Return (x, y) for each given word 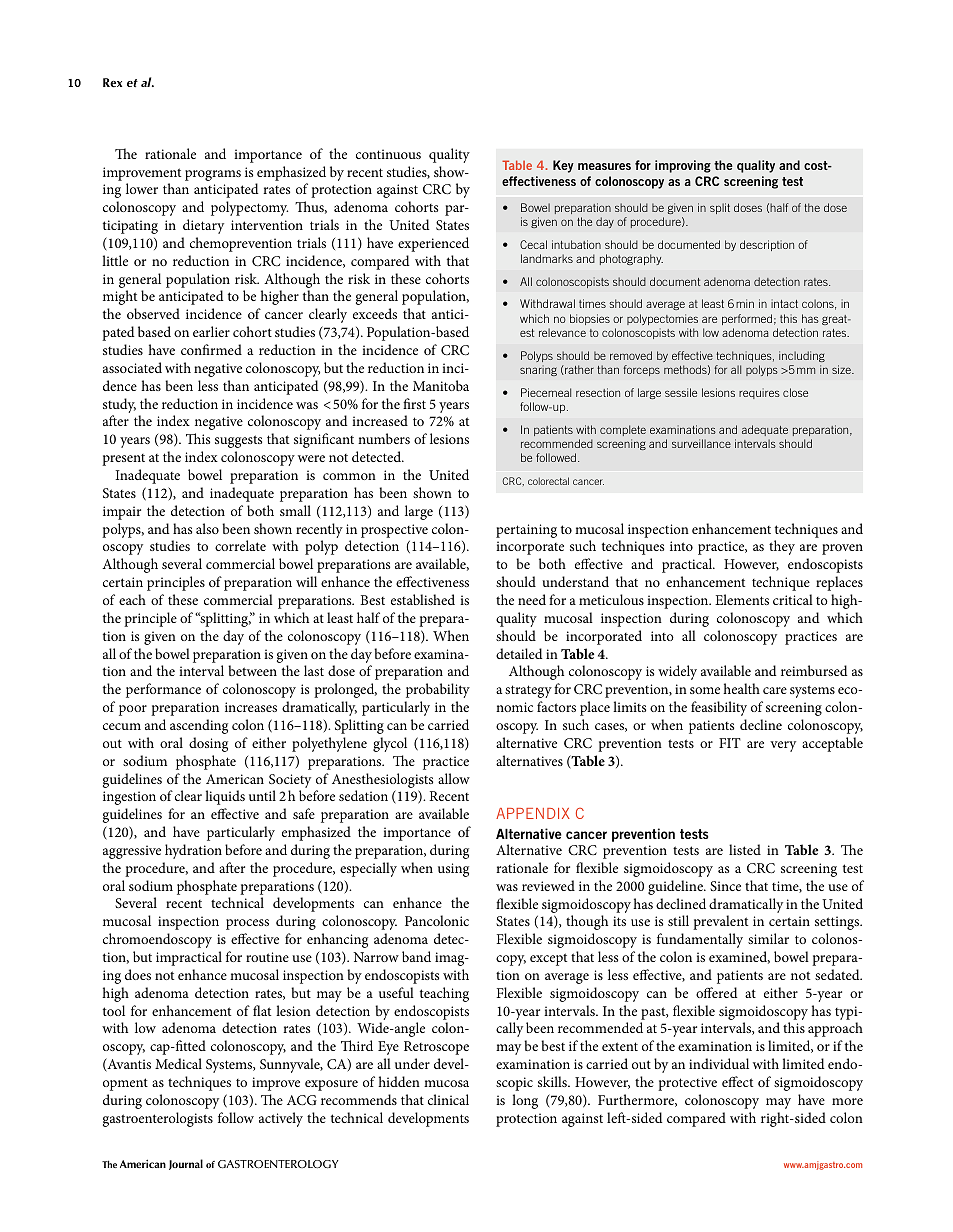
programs (213, 175)
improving (683, 166)
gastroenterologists (158, 1119)
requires (759, 393)
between (252, 670)
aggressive (132, 852)
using (453, 870)
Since (725, 886)
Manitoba (441, 385)
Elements (742, 599)
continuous (388, 154)
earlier (211, 331)
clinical (448, 1099)
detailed (519, 653)
